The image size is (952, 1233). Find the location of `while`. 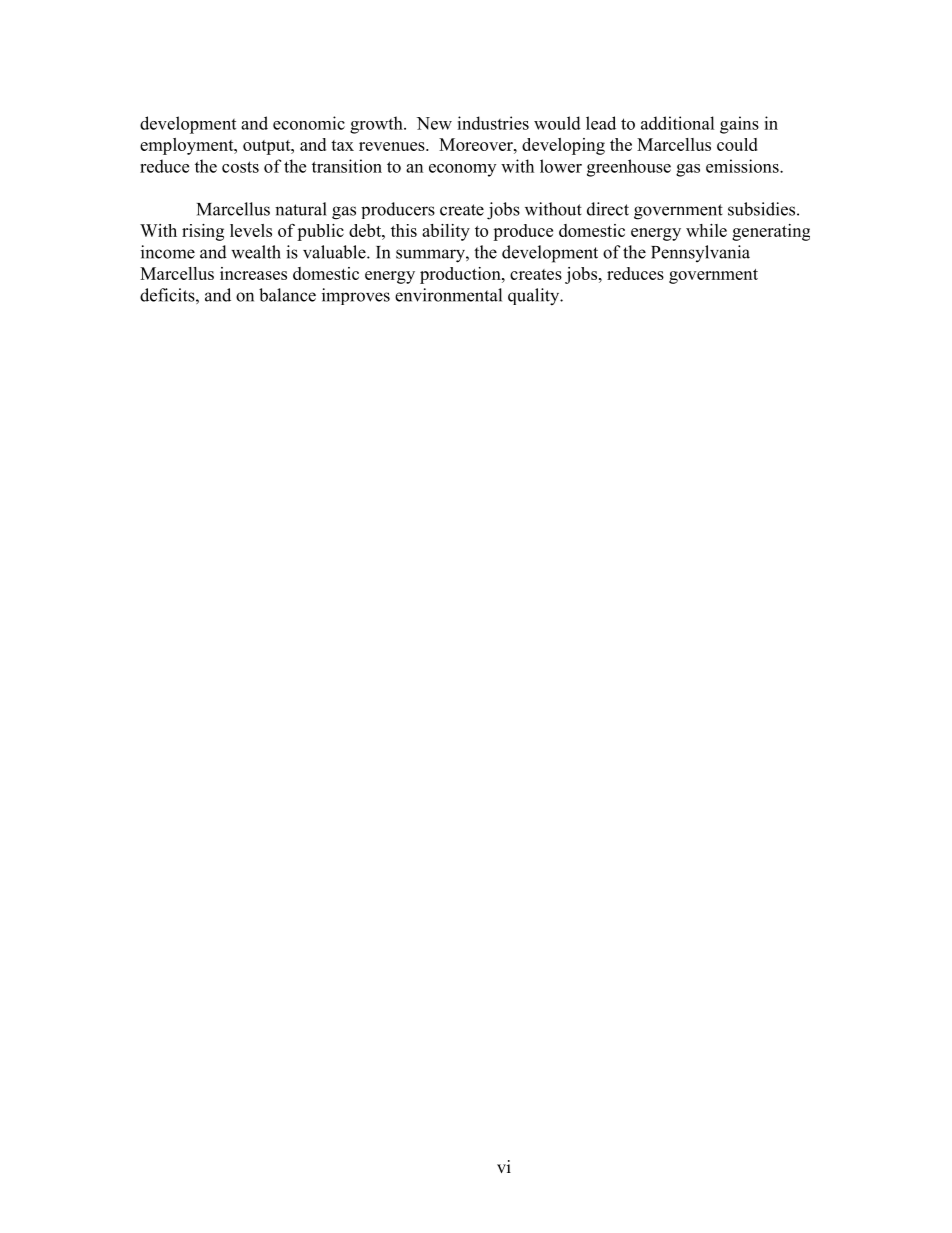

while is located at coordinates (706, 230).
